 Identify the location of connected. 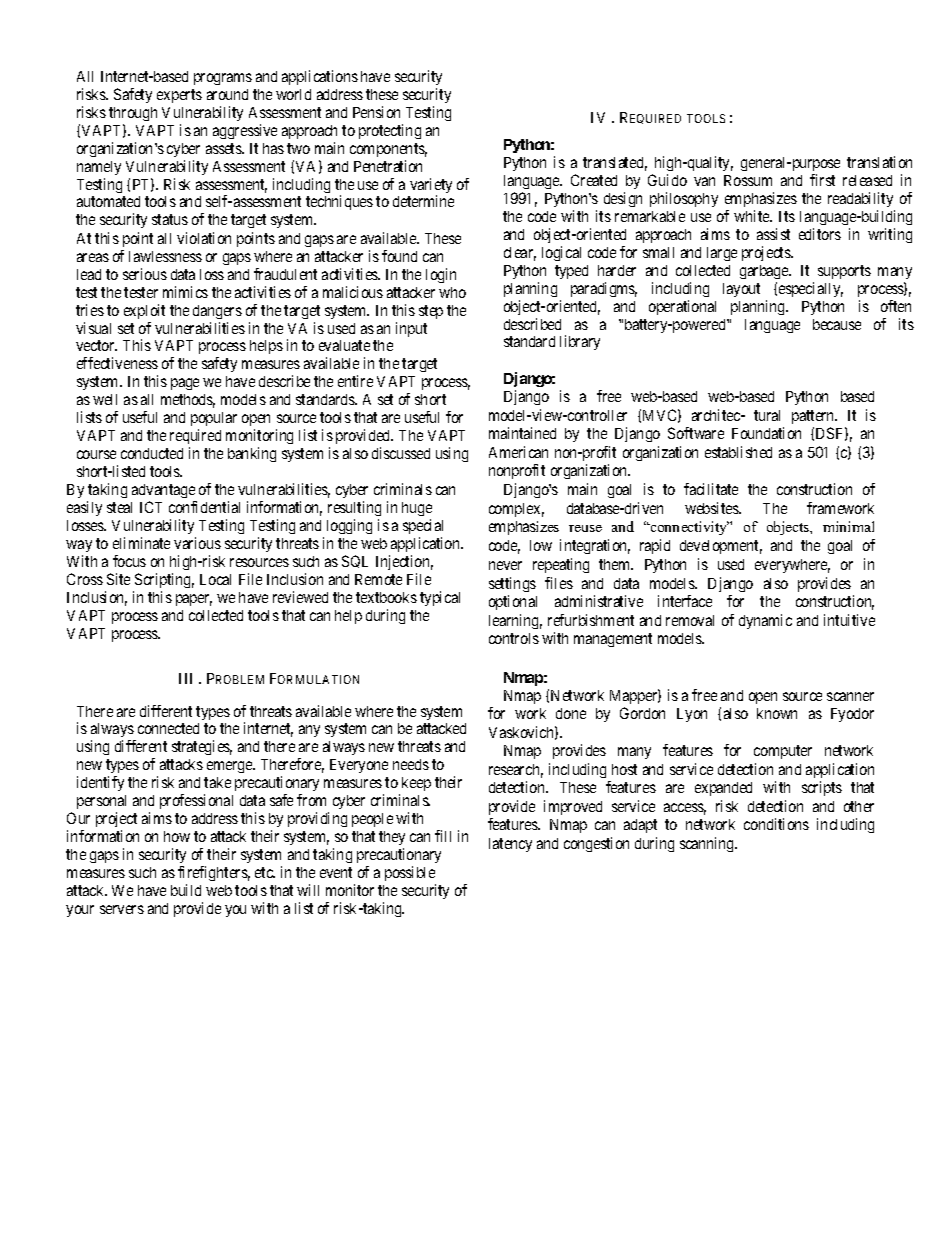
(168, 728).
